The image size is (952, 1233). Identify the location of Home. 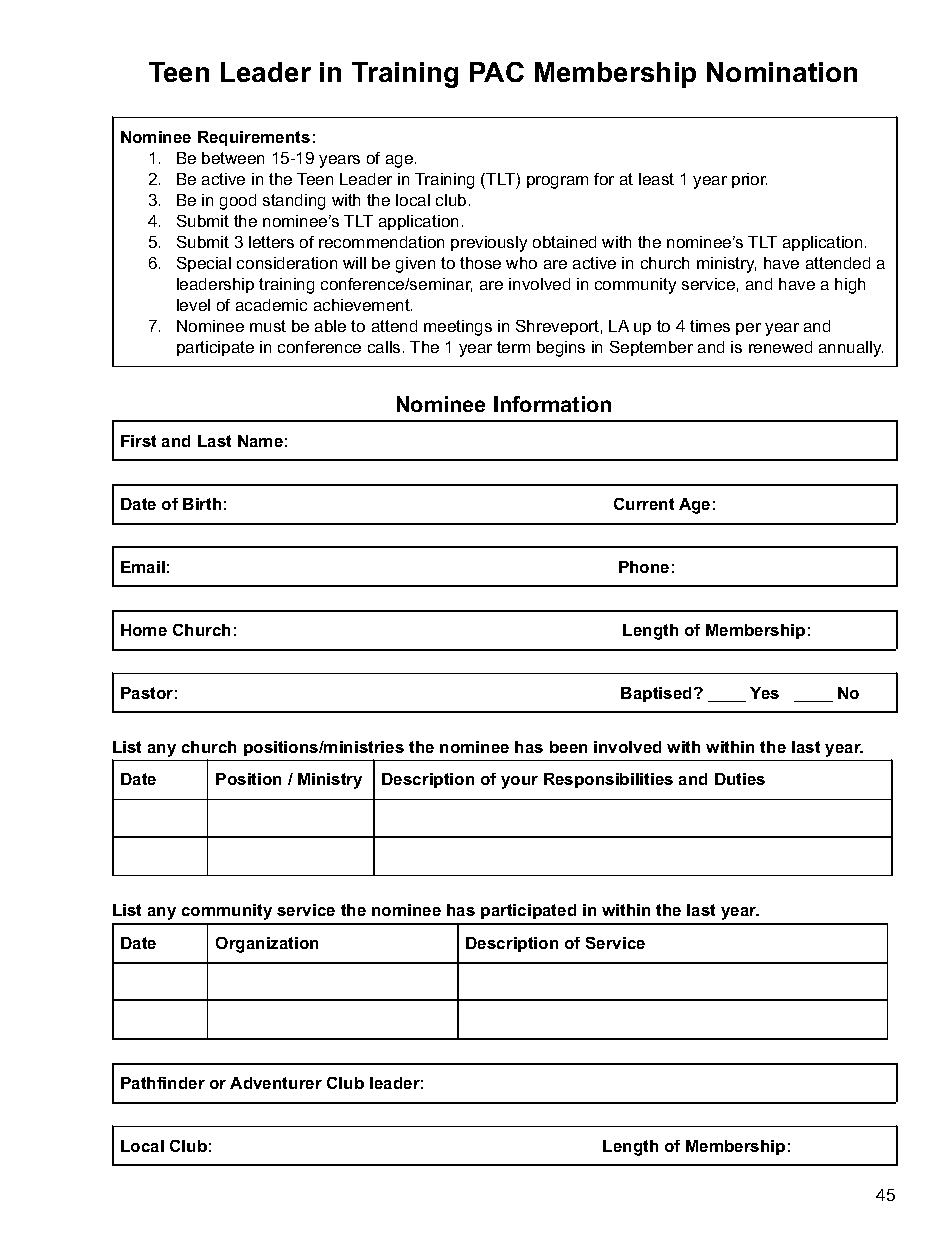
(144, 630).
